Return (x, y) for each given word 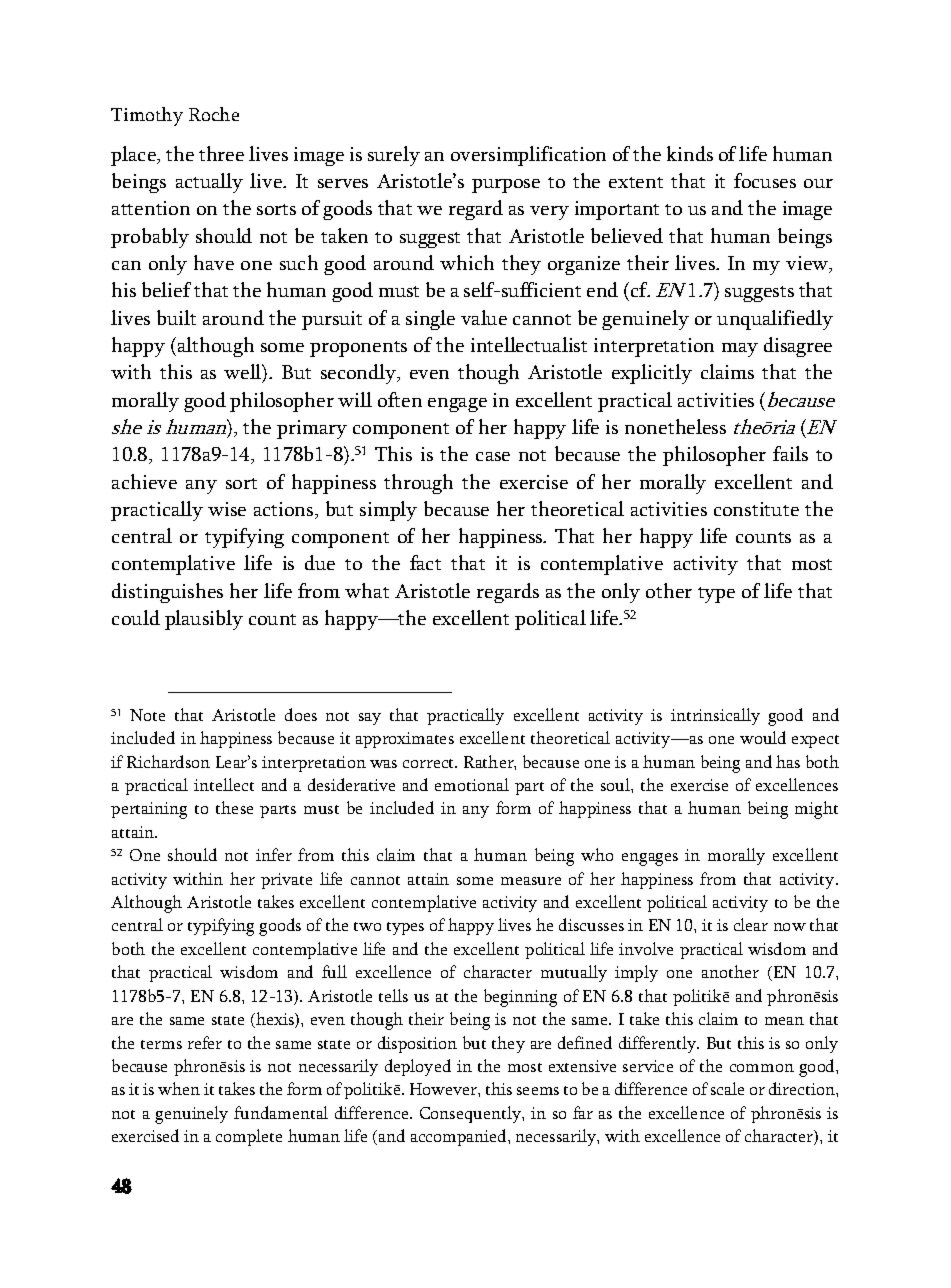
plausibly (204, 620)
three (221, 153)
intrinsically (715, 716)
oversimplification (528, 156)
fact (425, 562)
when (179, 1088)
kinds (690, 153)
